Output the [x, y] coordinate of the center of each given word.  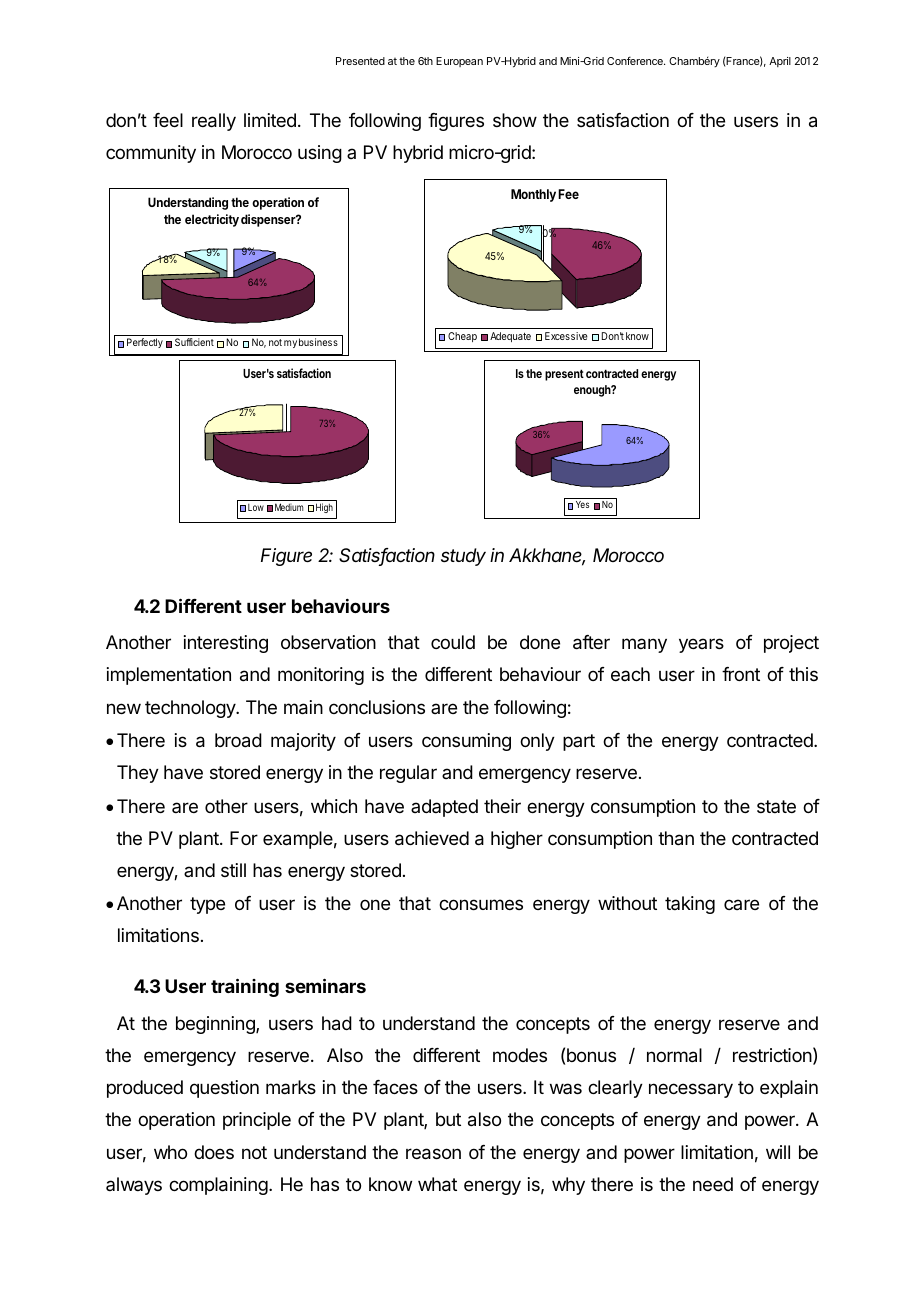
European [459, 62]
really [214, 122]
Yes [582, 504]
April [780, 62]
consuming [466, 742]
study [463, 557]
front [741, 674]
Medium [289, 507]
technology [191, 709]
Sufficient [194, 342]
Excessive [566, 336]
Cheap [462, 337]
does [214, 1152]
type [207, 905]
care [741, 904]
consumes [481, 904]
